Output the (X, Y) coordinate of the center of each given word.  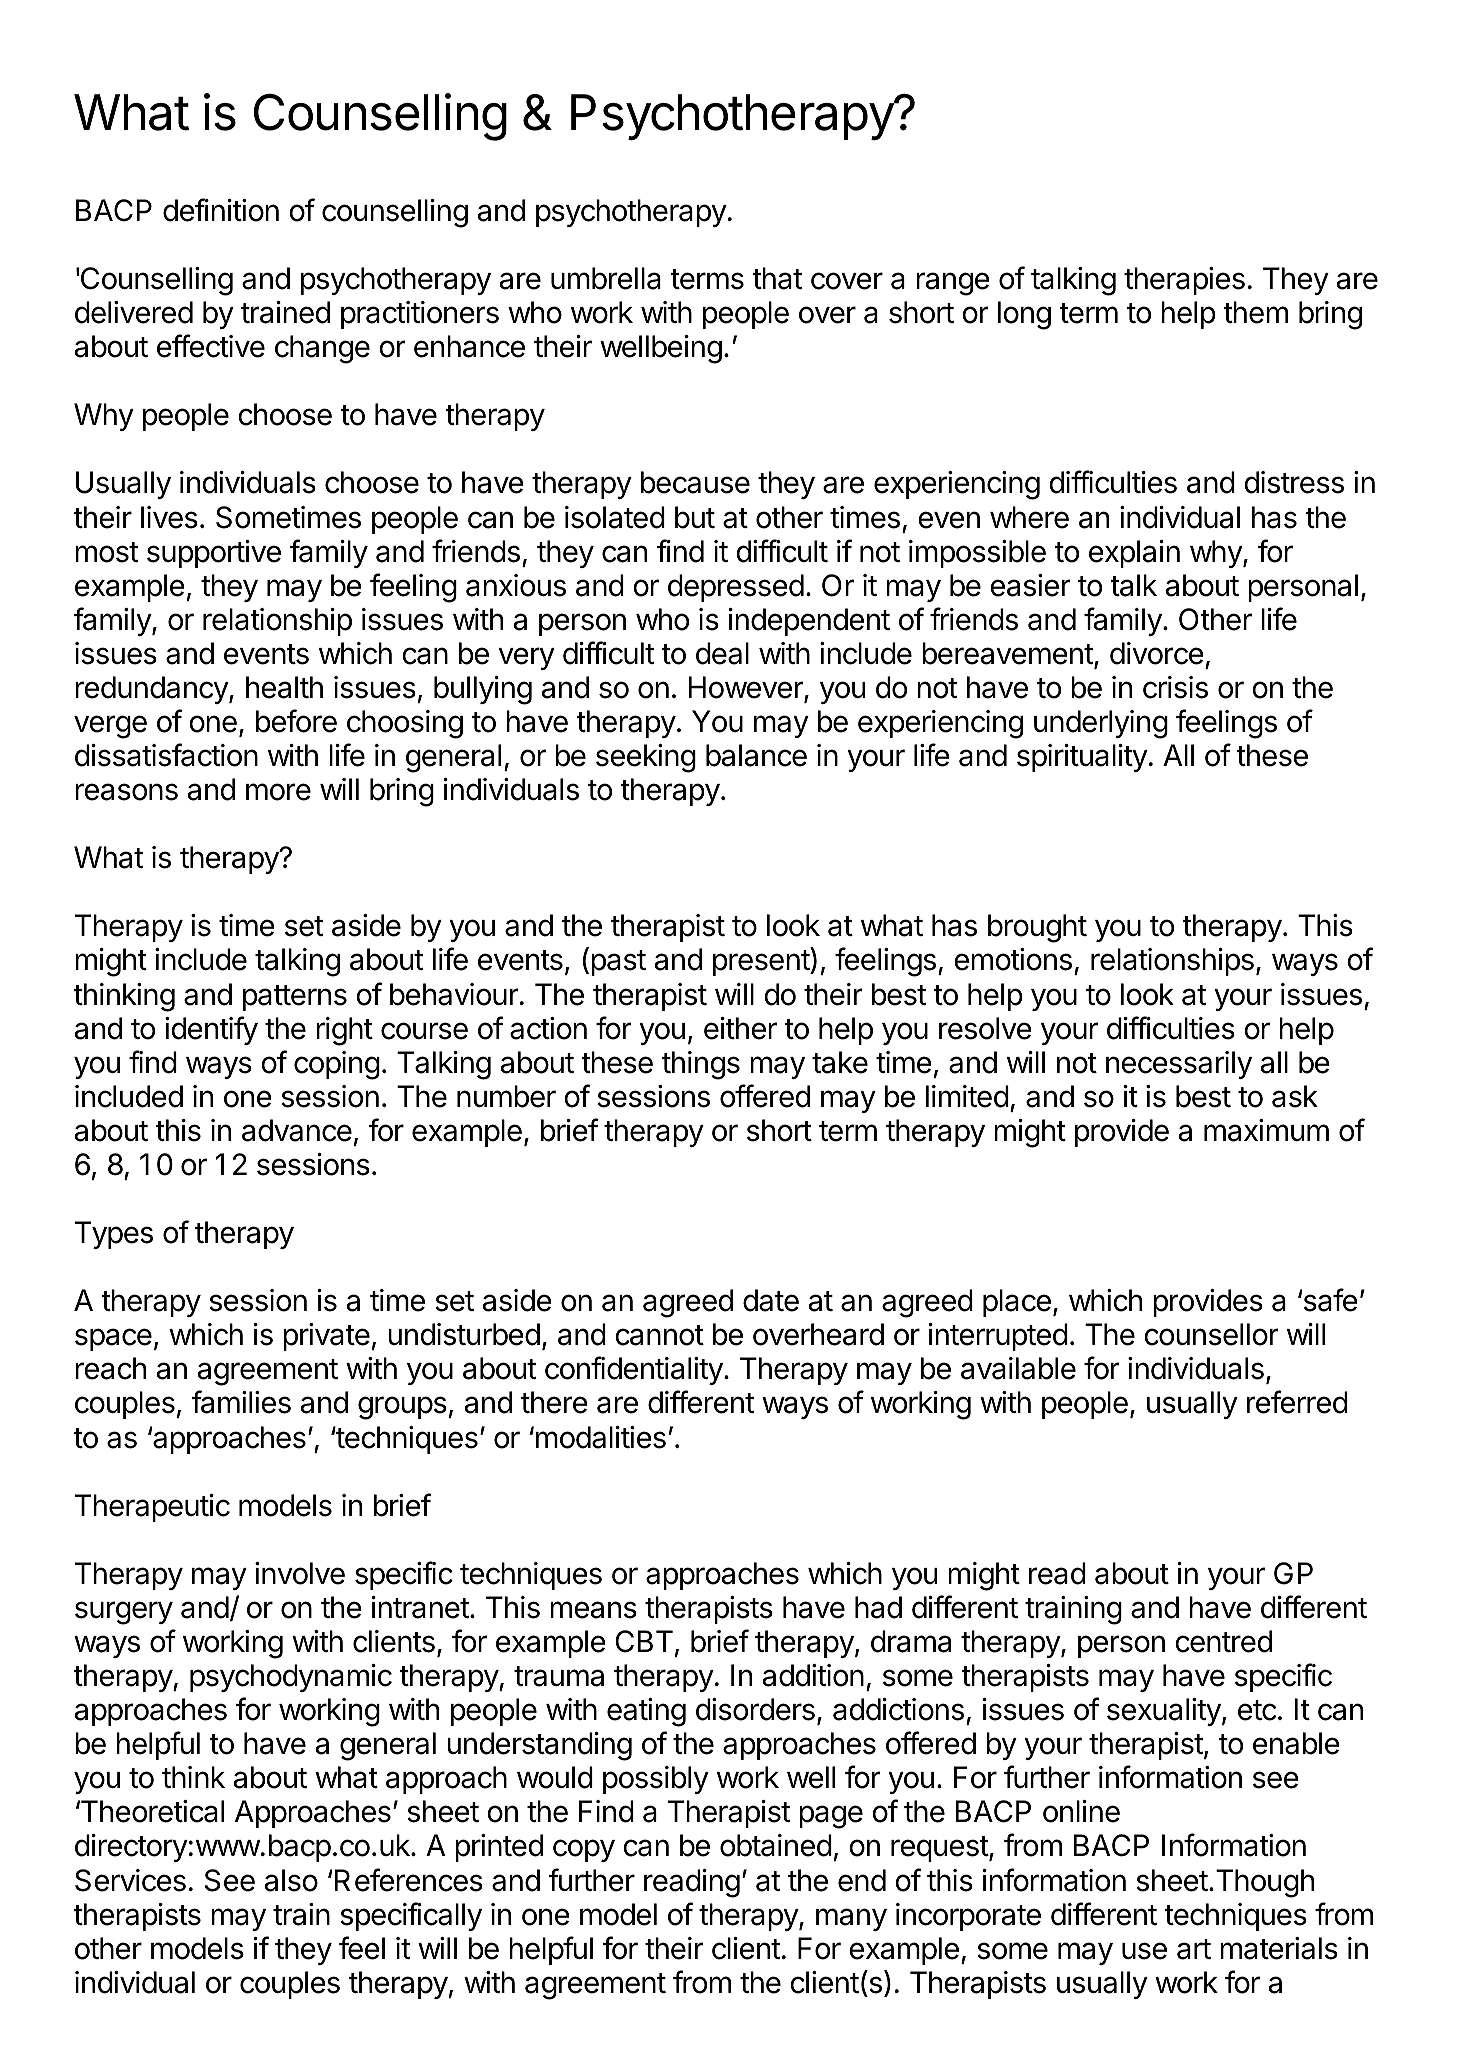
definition (221, 210)
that (777, 278)
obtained (776, 1845)
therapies (1184, 281)
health (284, 687)
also (291, 1880)
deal (722, 653)
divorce (1157, 653)
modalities (599, 1437)
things (701, 1065)
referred (1297, 1402)
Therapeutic (152, 1508)
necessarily (1179, 1065)
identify (211, 1030)
